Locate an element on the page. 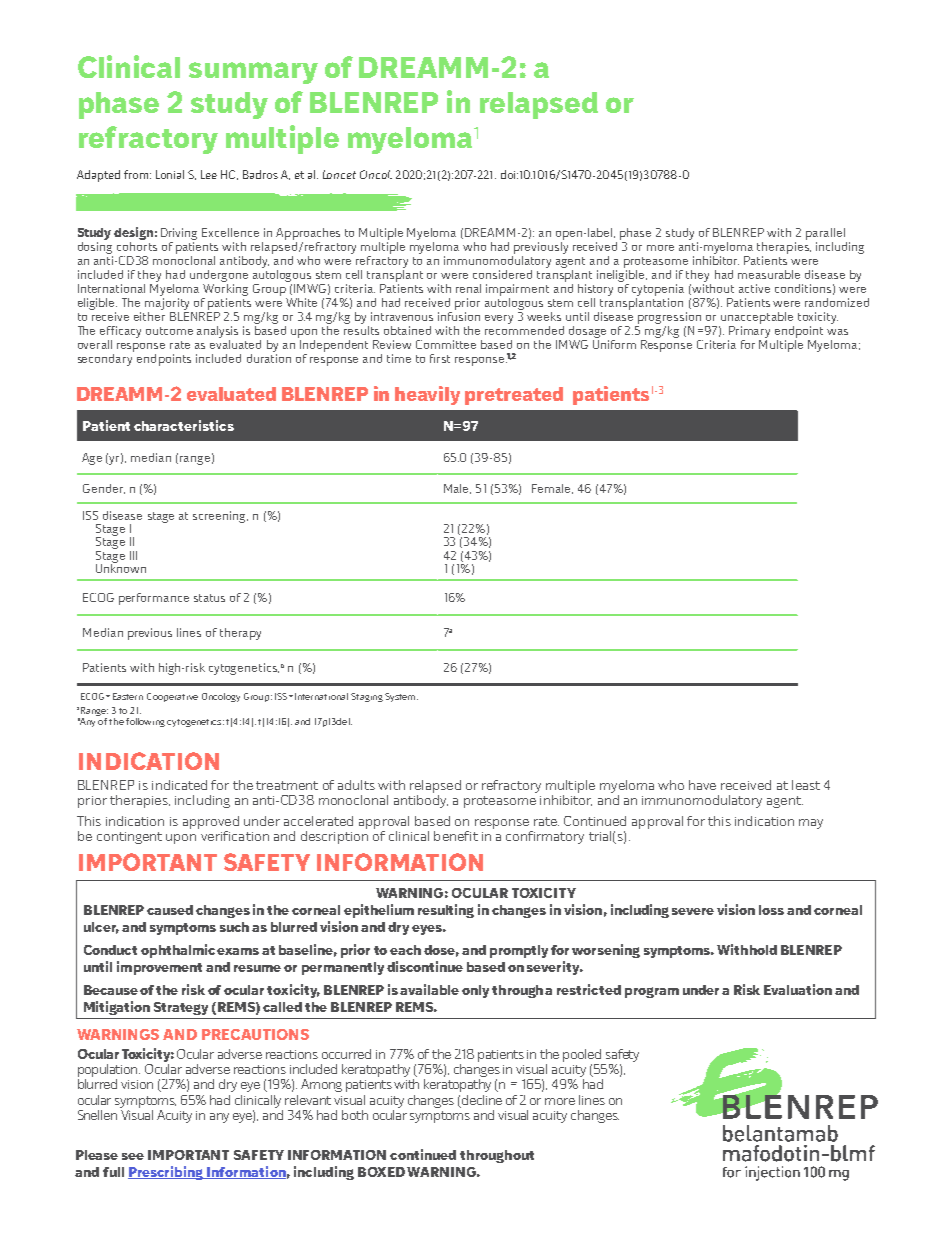  pooled is located at coordinates (582, 1055).
